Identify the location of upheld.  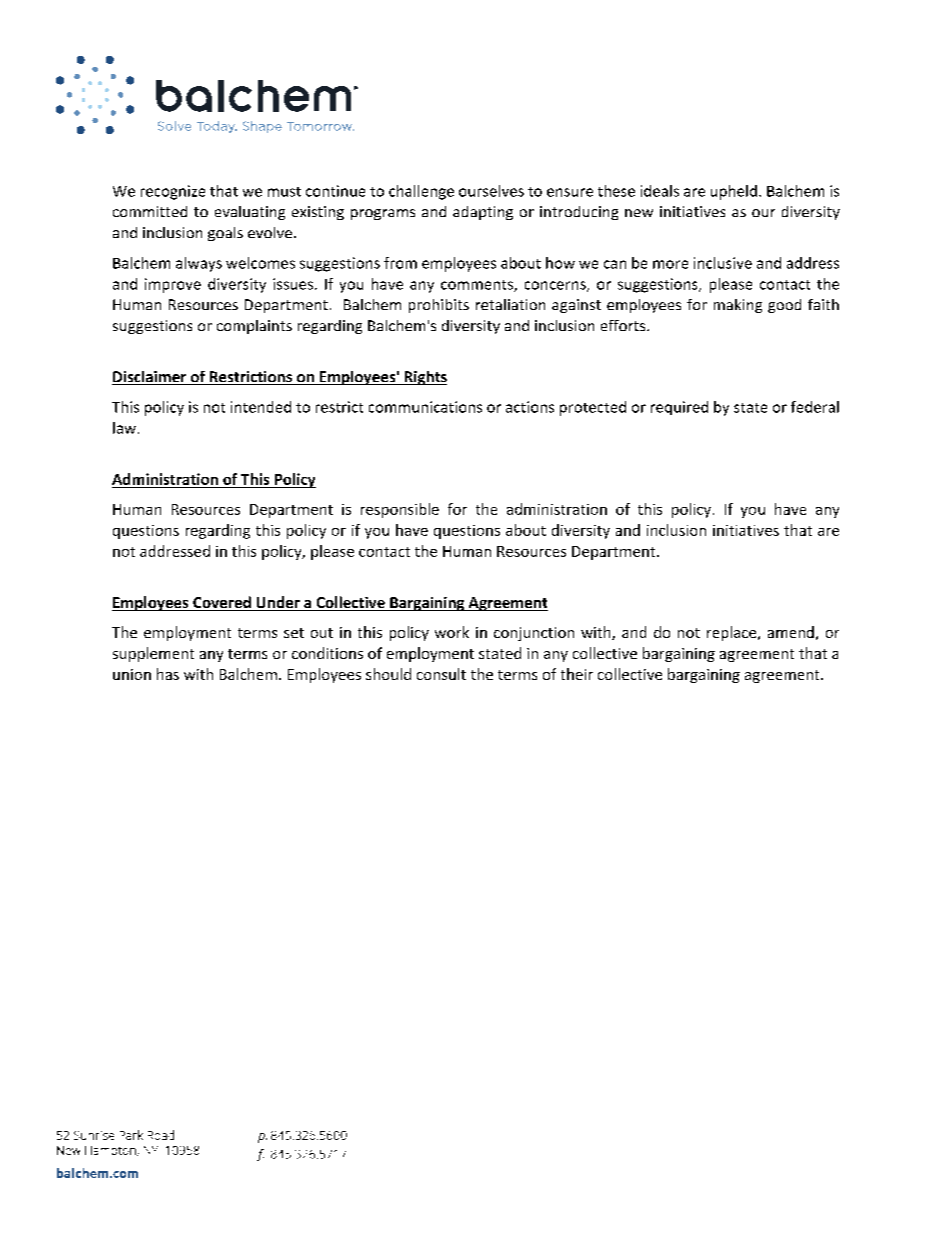
(734, 192).
